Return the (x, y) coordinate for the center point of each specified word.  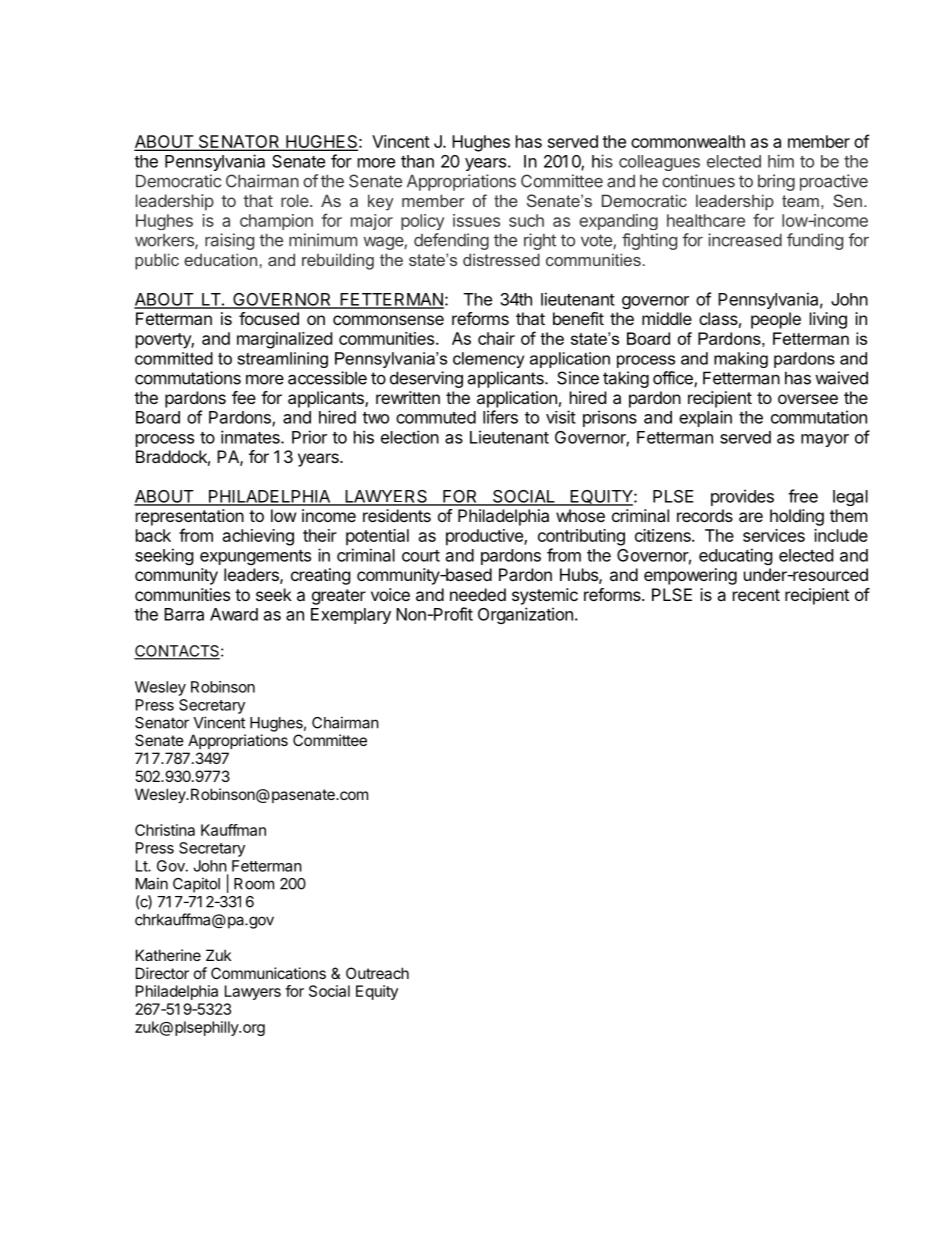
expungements (255, 557)
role (296, 200)
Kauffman (233, 830)
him (781, 161)
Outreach (377, 973)
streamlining (282, 360)
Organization (525, 615)
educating (736, 556)
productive (485, 537)
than (417, 161)
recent (756, 595)
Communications (268, 973)
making (741, 360)
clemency (488, 360)
